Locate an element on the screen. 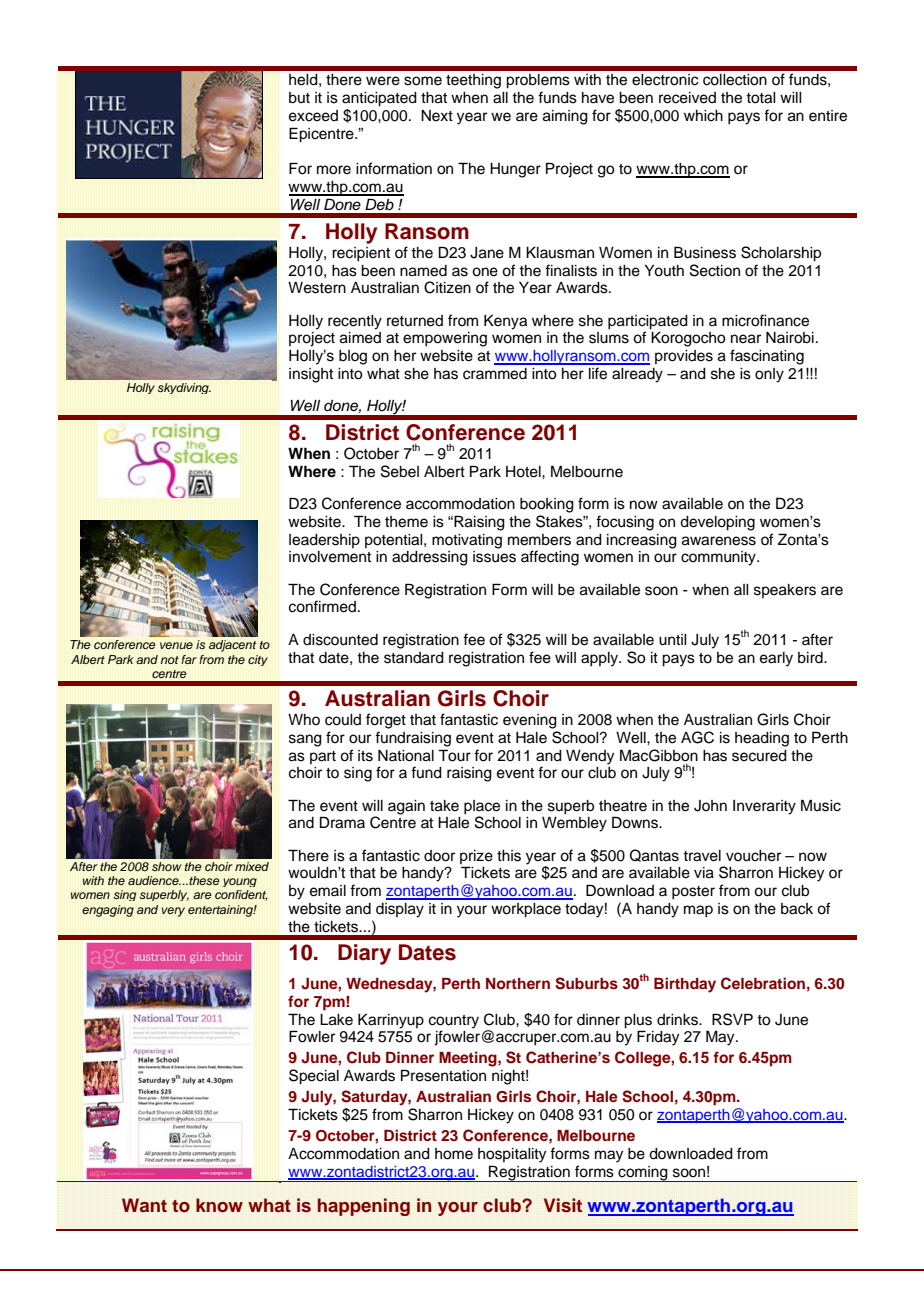  know is located at coordinates (219, 1205).
